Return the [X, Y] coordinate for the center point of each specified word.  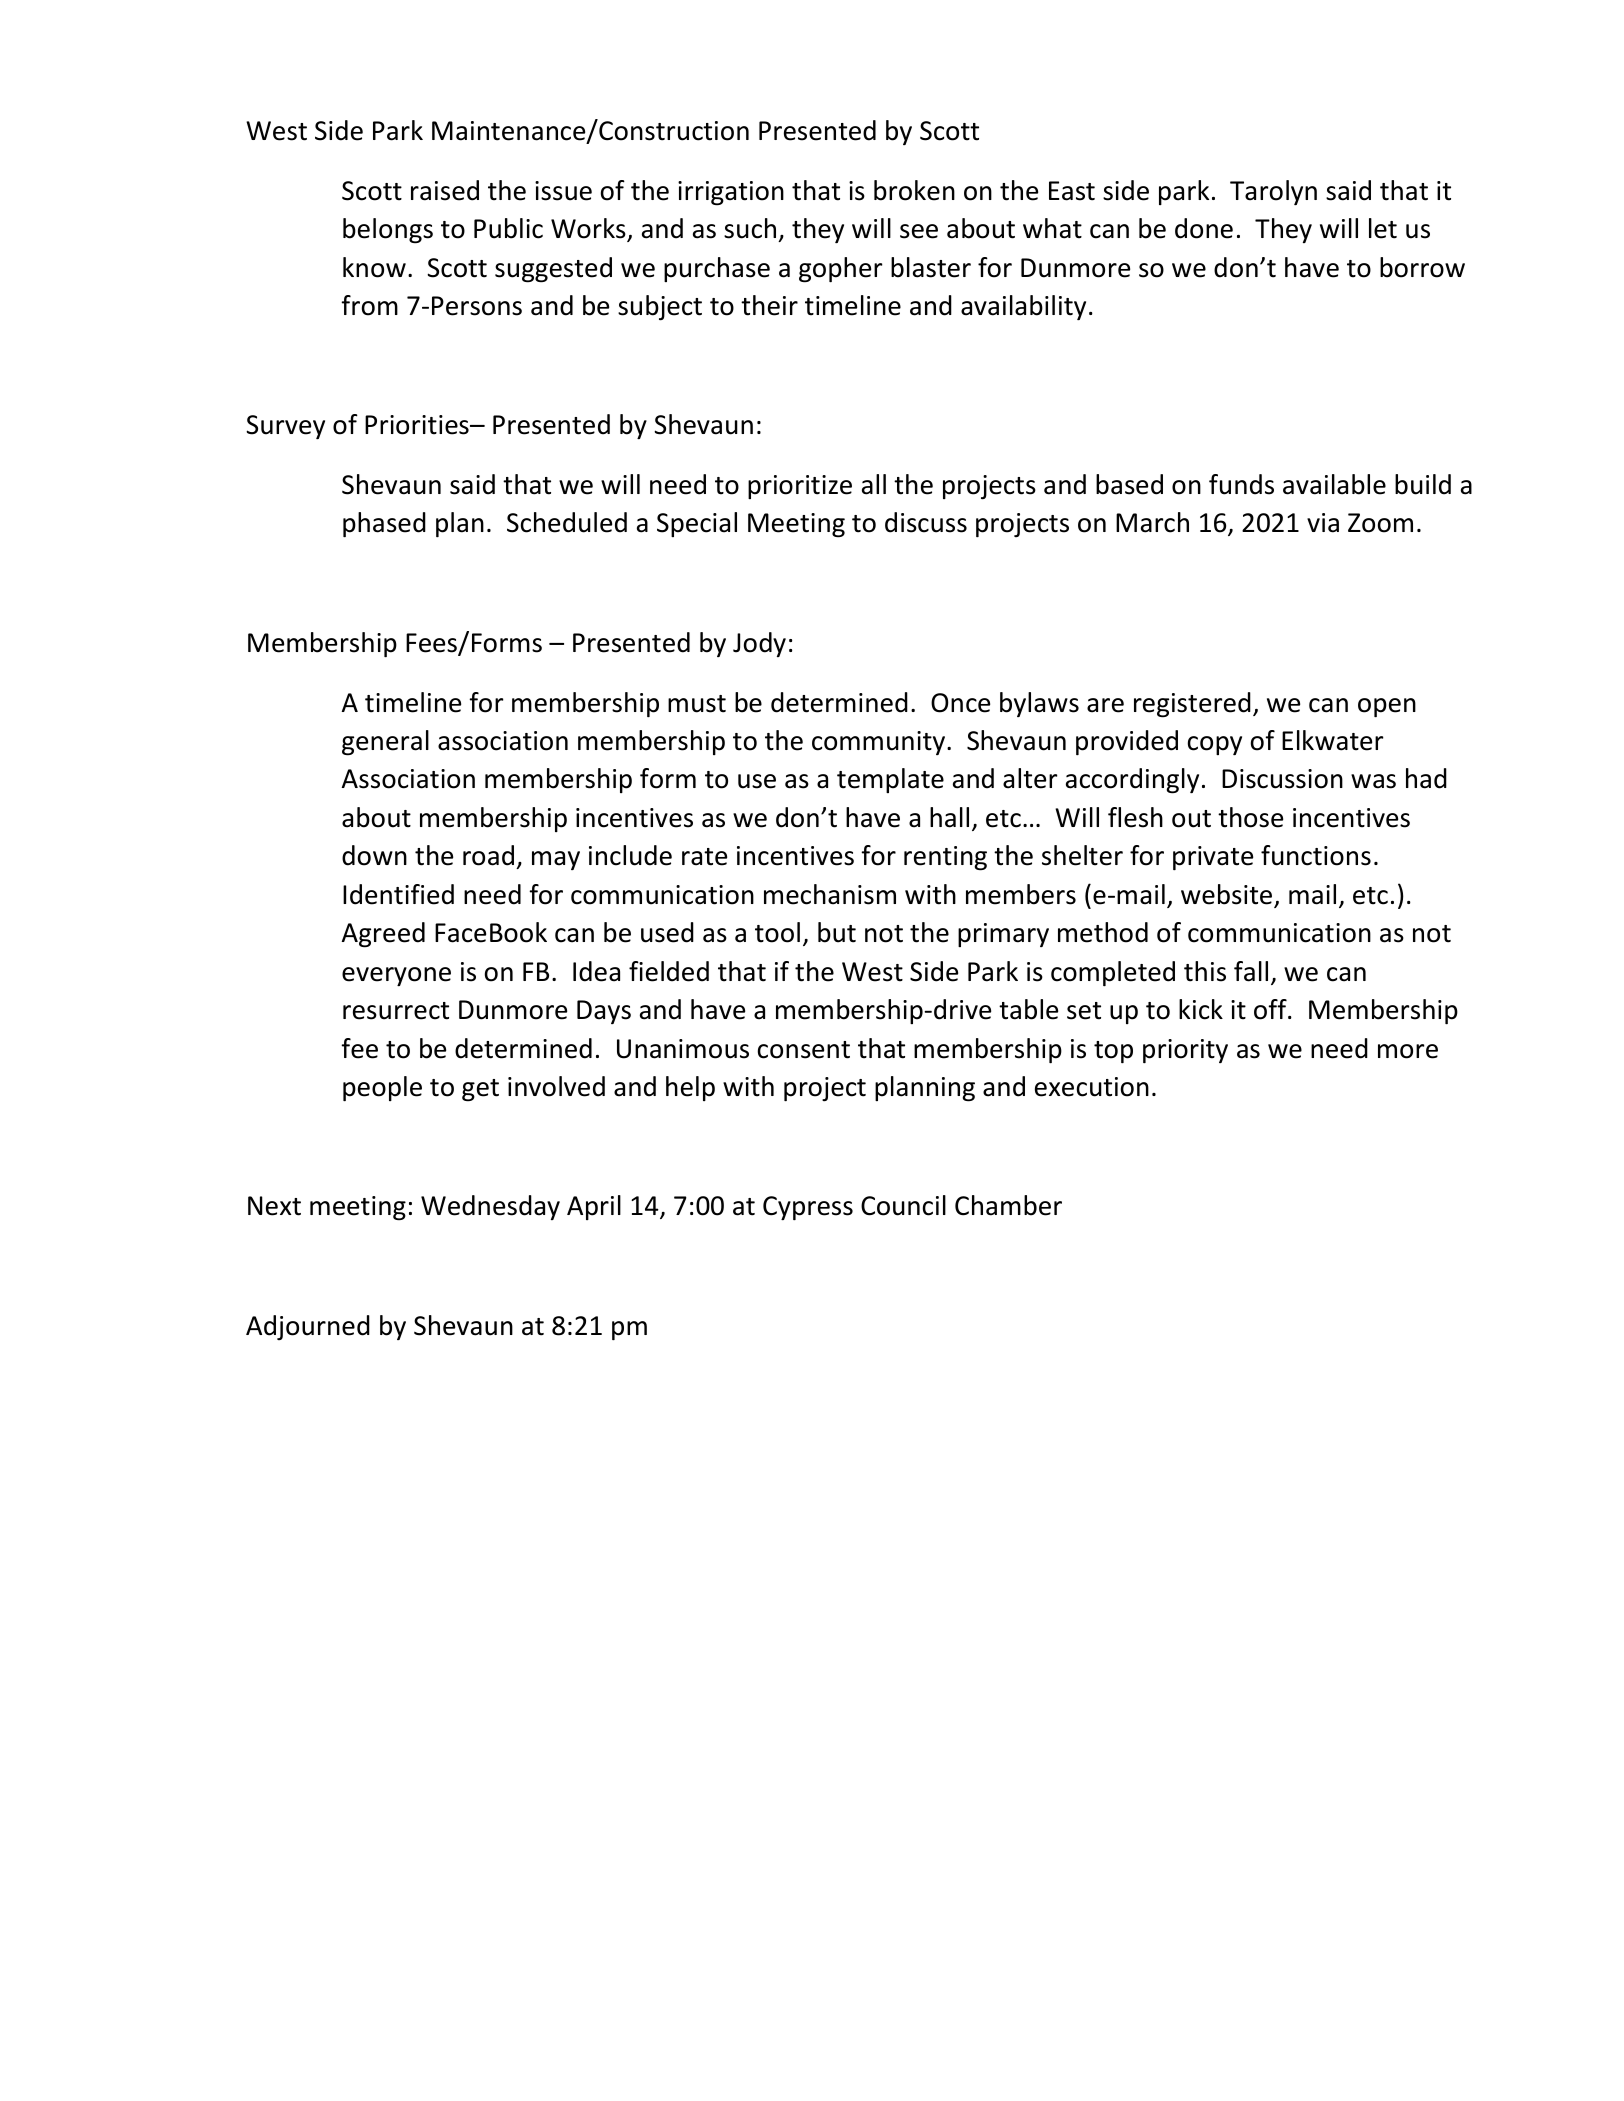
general [385, 743]
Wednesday [490, 1207]
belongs [388, 231]
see [919, 231]
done [1204, 228]
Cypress [808, 1208]
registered [1192, 705]
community [880, 743]
